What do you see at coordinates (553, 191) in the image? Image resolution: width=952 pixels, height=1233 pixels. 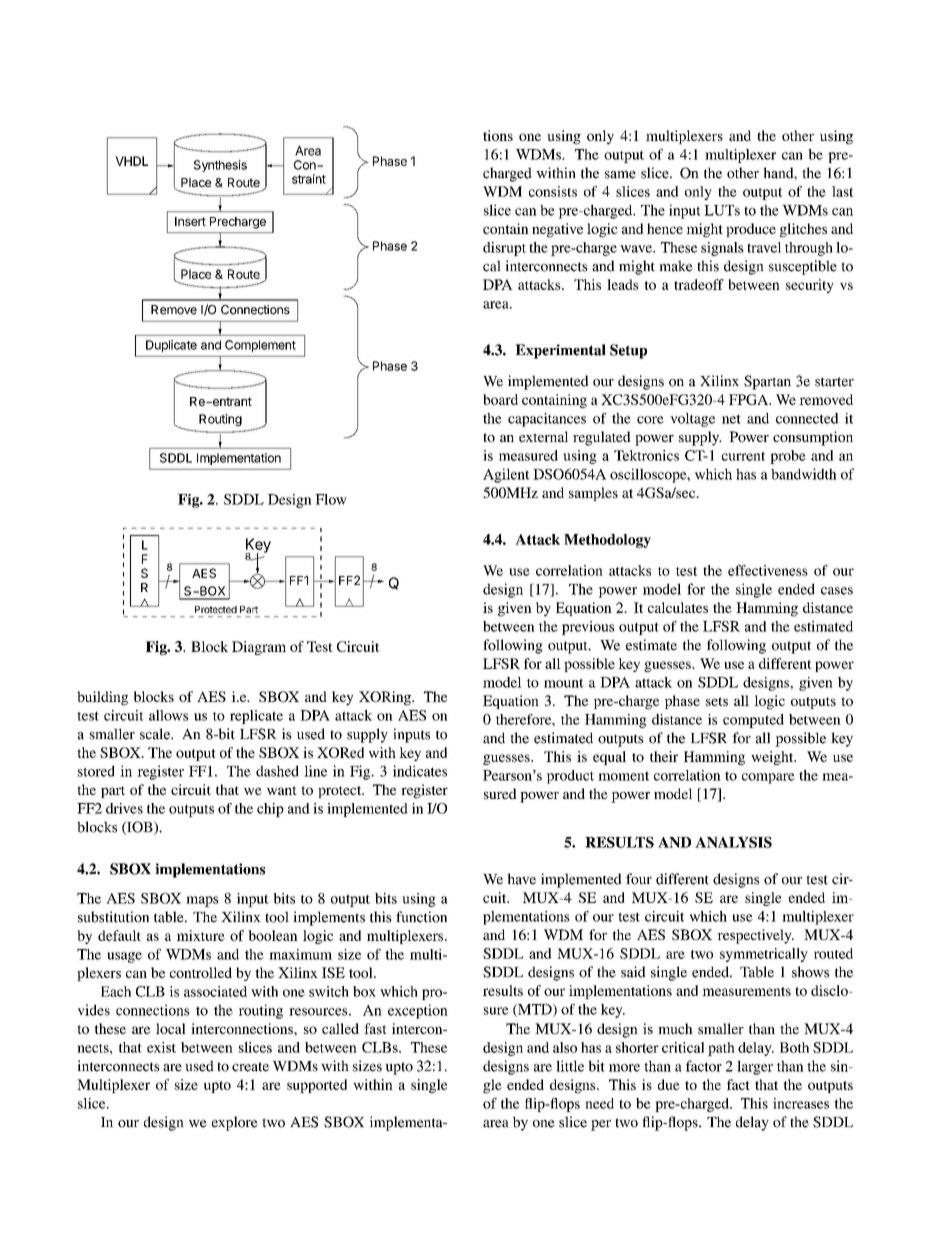 I see `consists` at bounding box center [553, 191].
